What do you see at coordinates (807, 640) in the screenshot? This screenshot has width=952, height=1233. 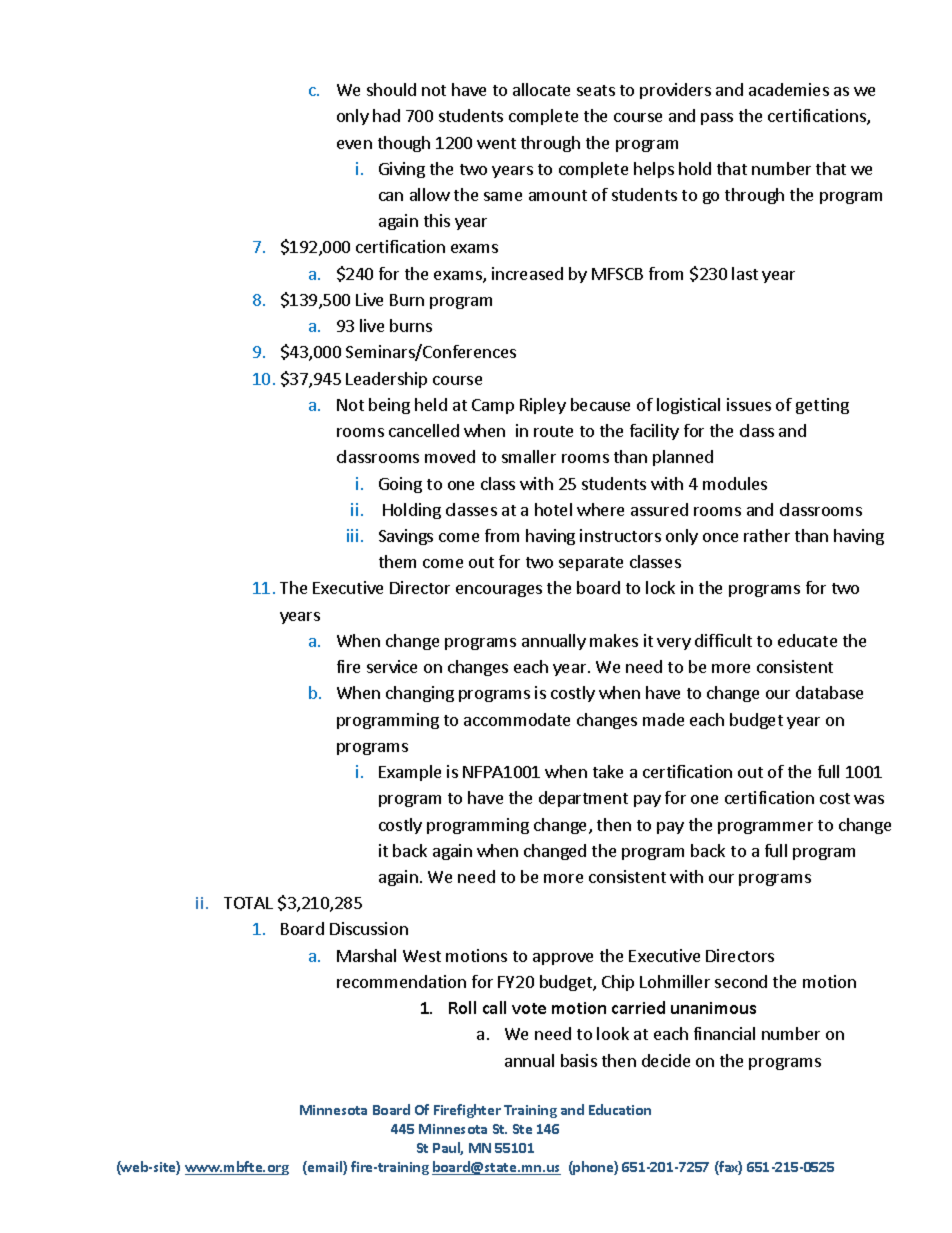 I see `educate` at bounding box center [807, 640].
